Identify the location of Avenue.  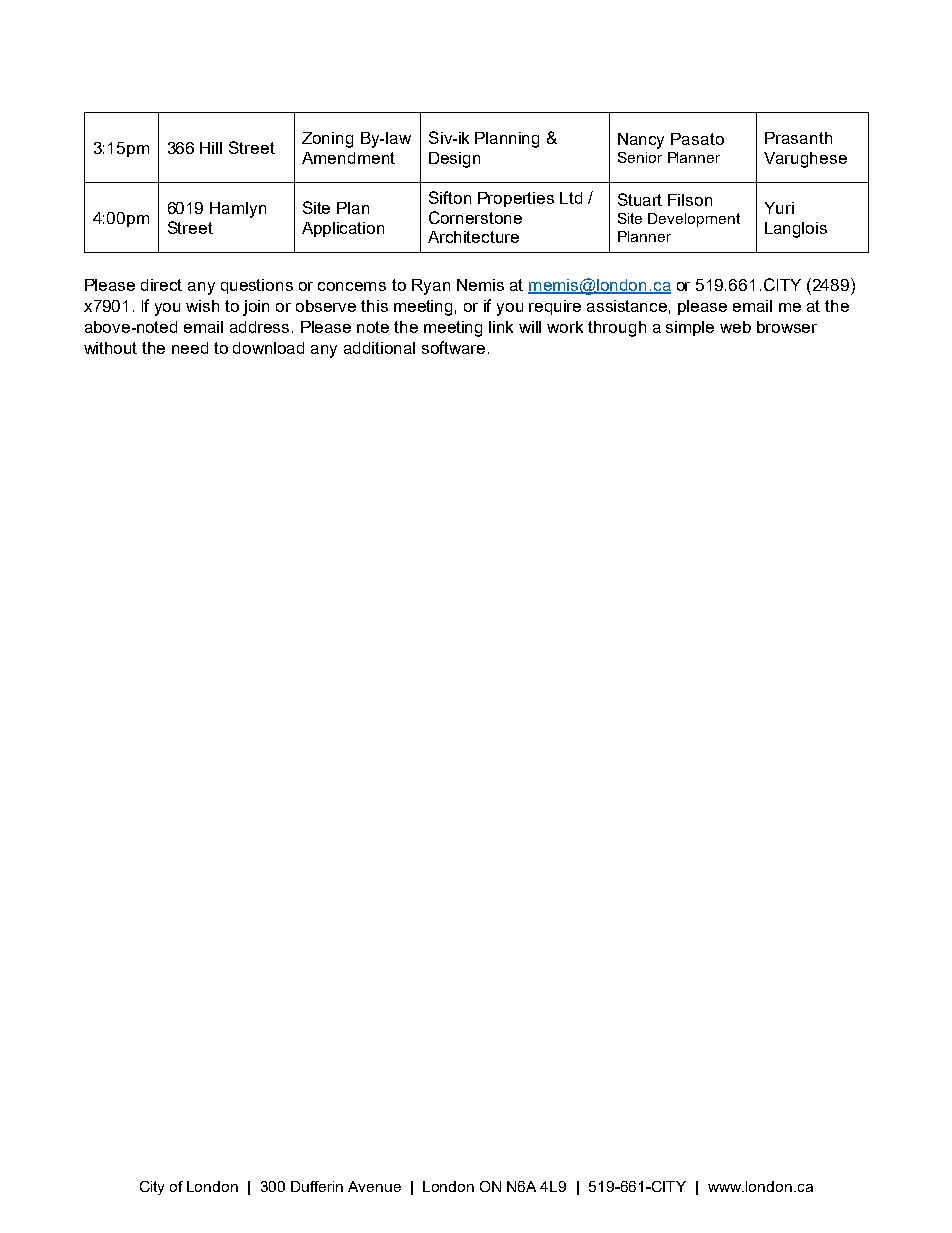
(374, 1186).
